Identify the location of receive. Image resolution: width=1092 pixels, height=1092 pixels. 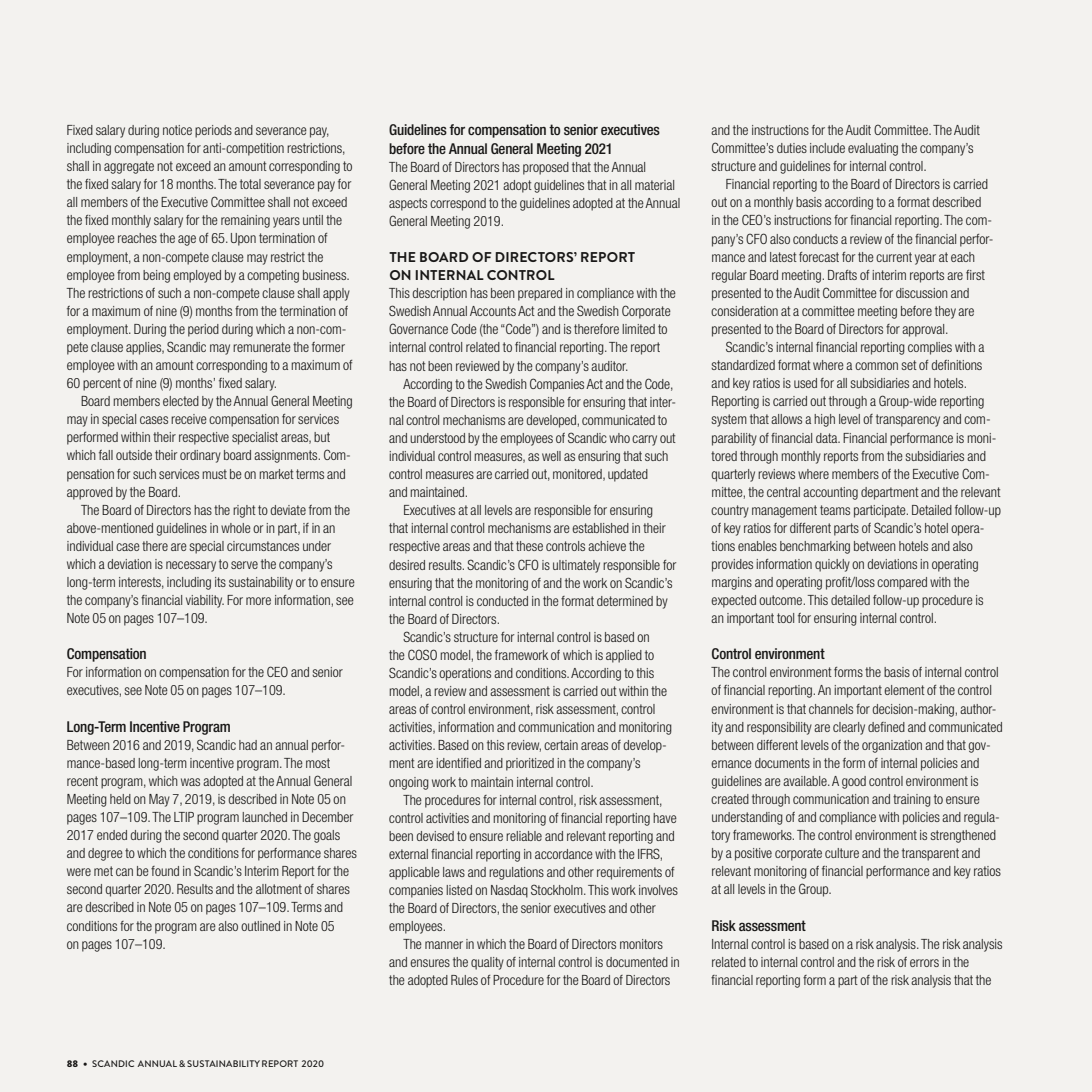
(189, 419).
